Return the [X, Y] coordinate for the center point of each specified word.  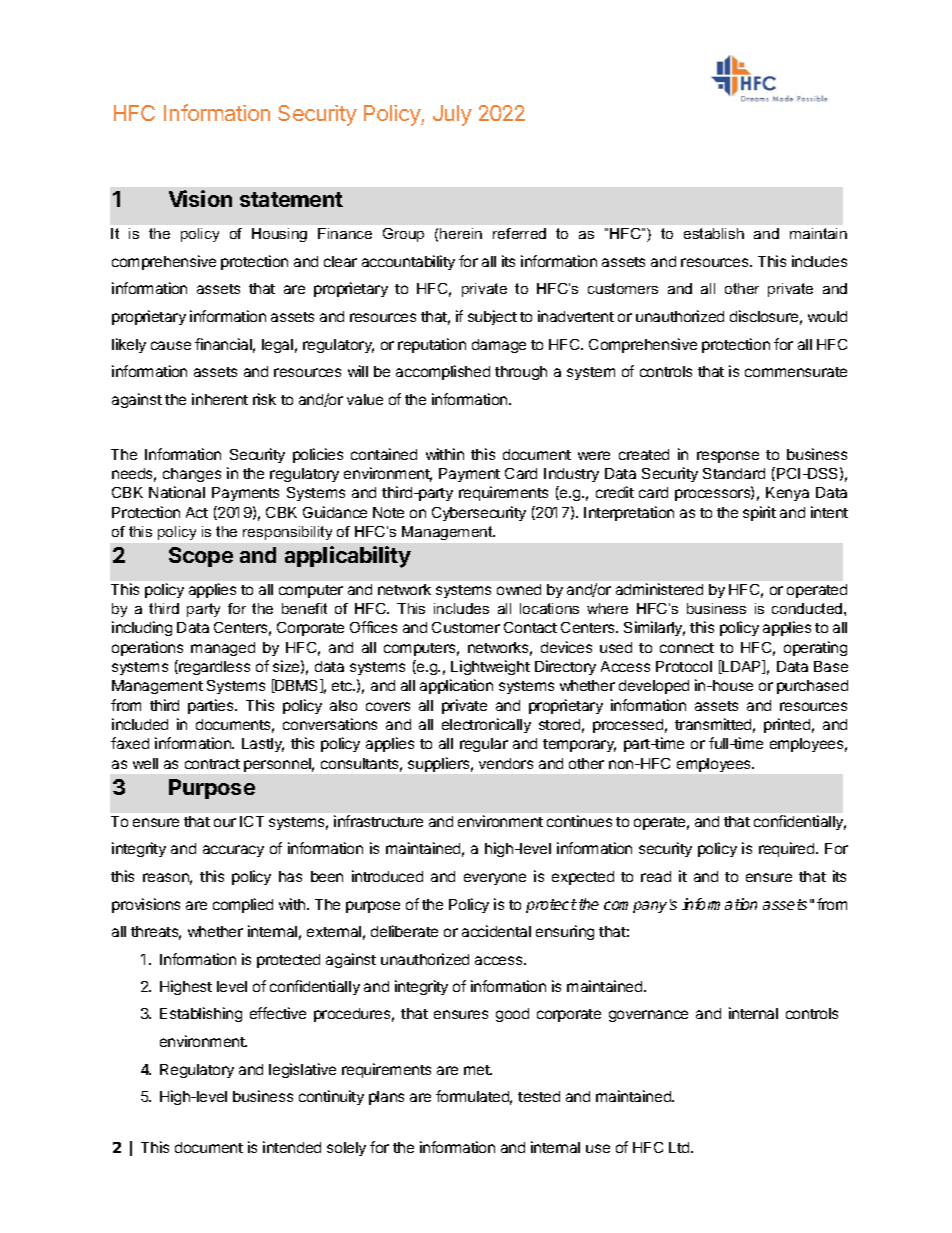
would [827, 316]
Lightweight [490, 667]
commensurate [796, 372]
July [452, 115]
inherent [220, 399]
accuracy [233, 851]
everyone [495, 879]
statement [291, 199]
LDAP [742, 667]
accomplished [443, 372]
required [788, 849]
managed [223, 649]
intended [292, 1147]
